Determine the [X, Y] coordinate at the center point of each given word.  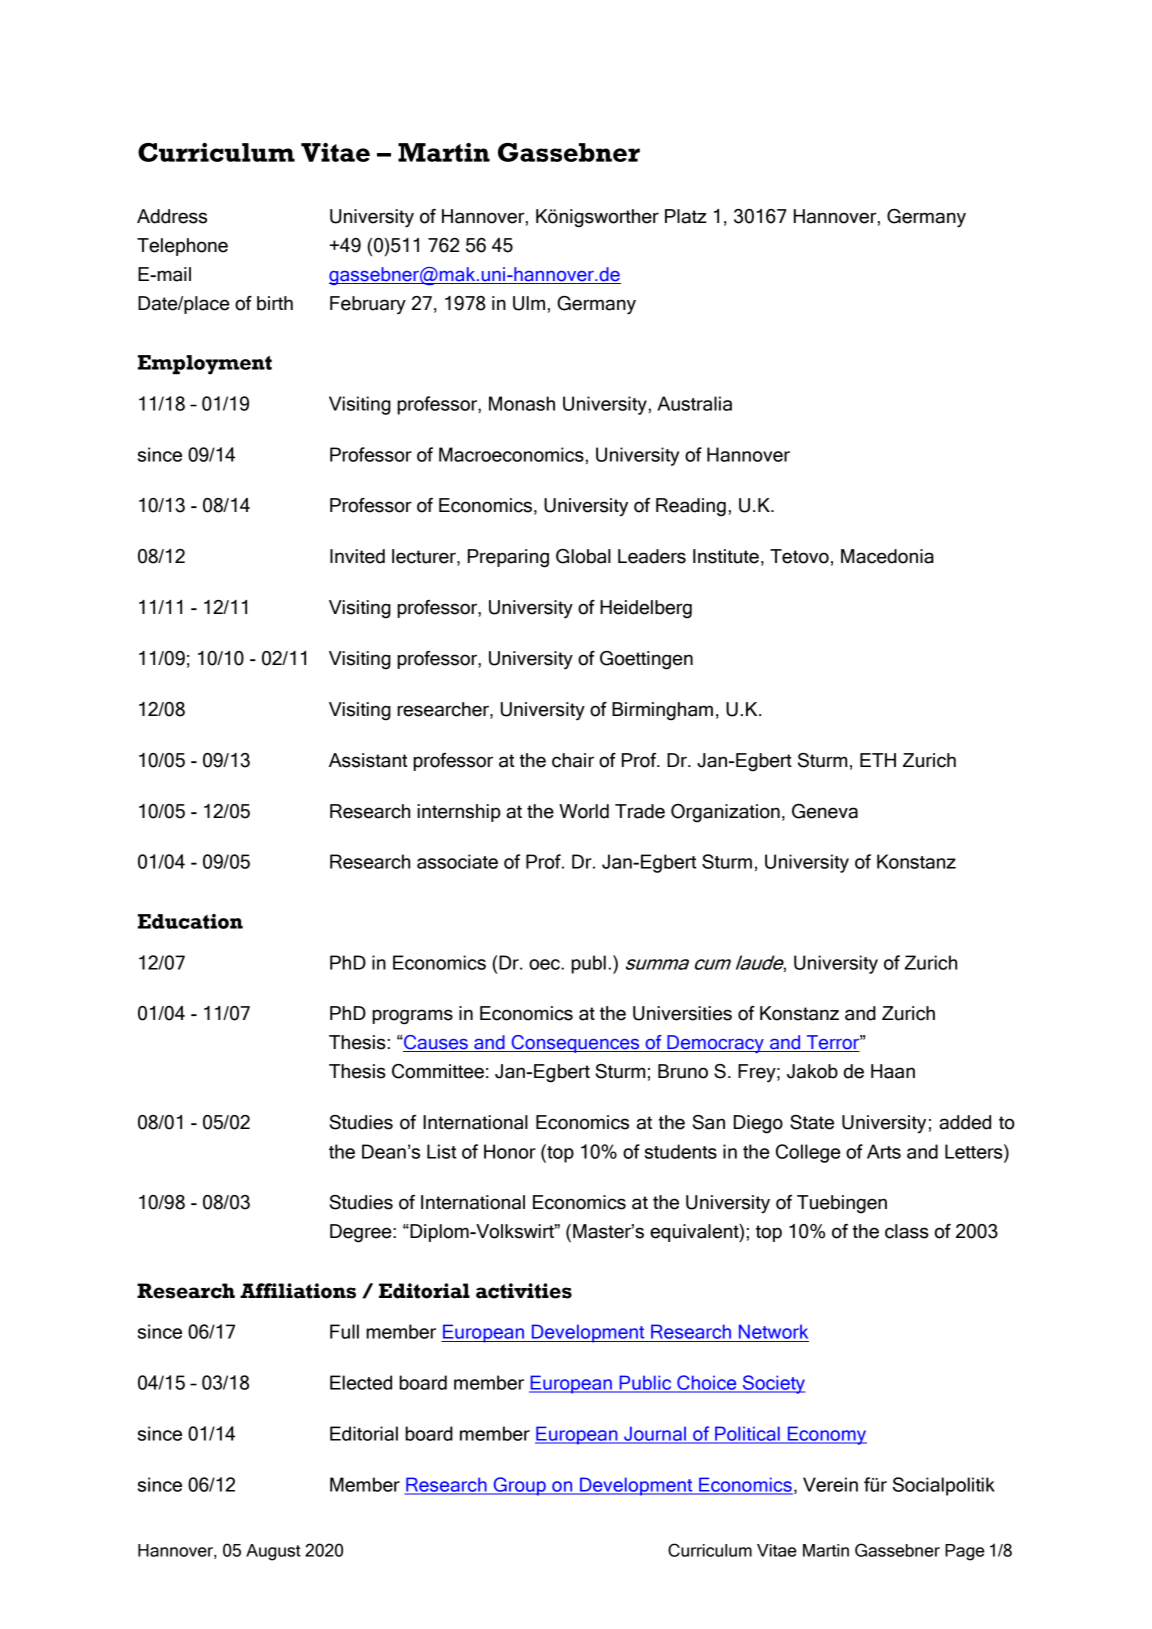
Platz [686, 216]
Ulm [529, 303]
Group [519, 1486]
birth [275, 303]
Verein [830, 1484]
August [273, 1552]
